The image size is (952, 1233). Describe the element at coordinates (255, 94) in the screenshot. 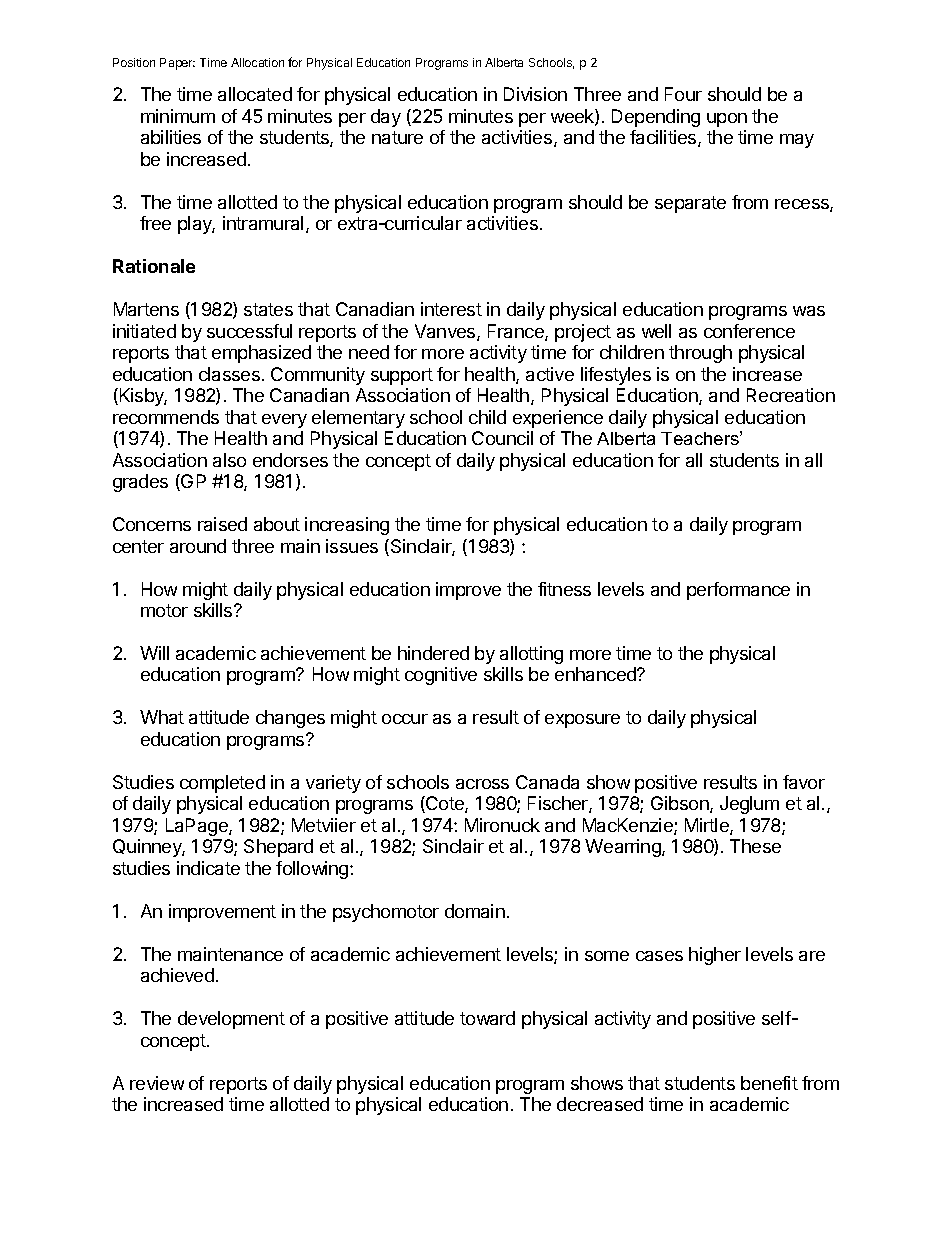

I see `allocated` at that location.
